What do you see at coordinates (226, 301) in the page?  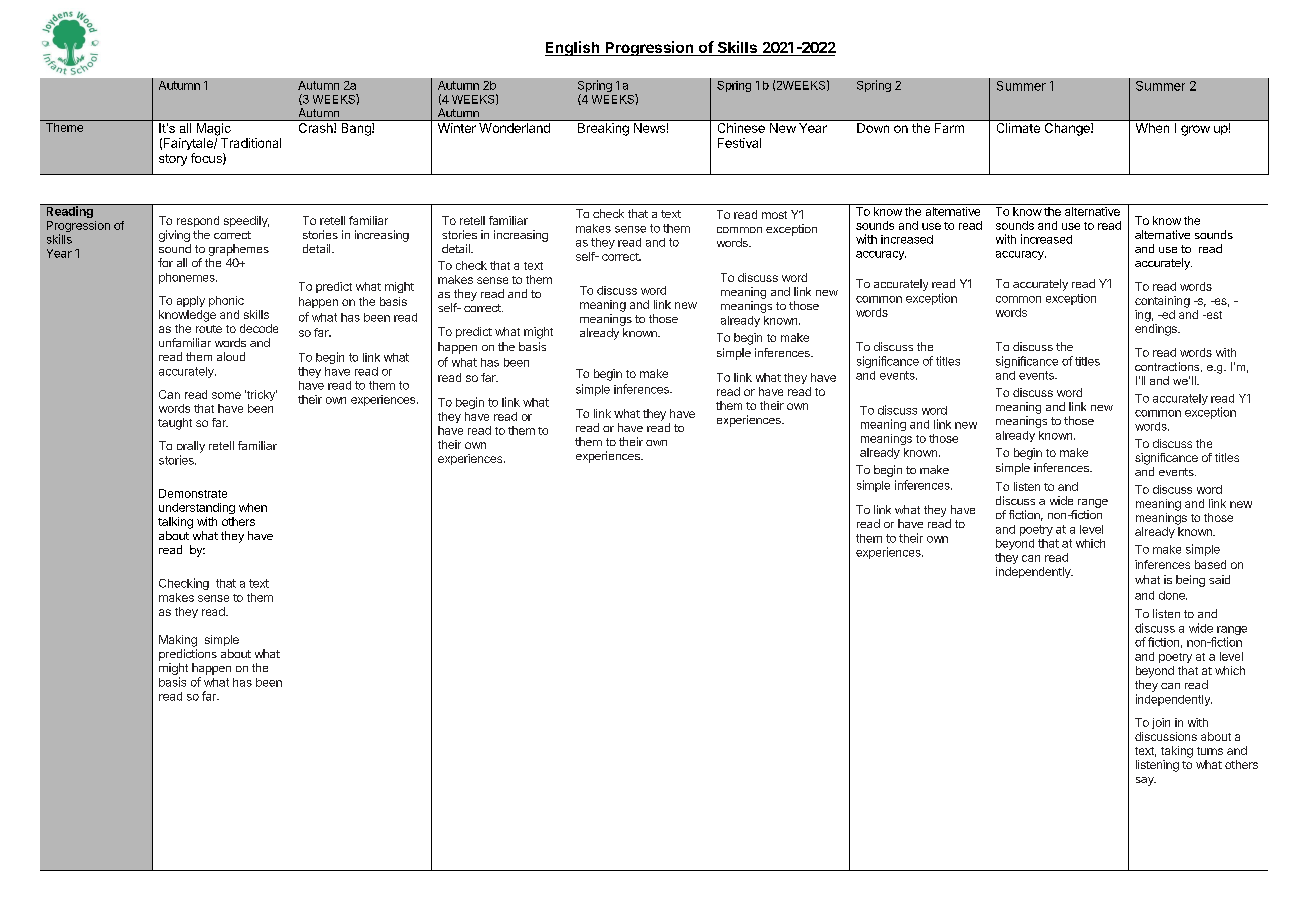 I see `phonic` at bounding box center [226, 301].
